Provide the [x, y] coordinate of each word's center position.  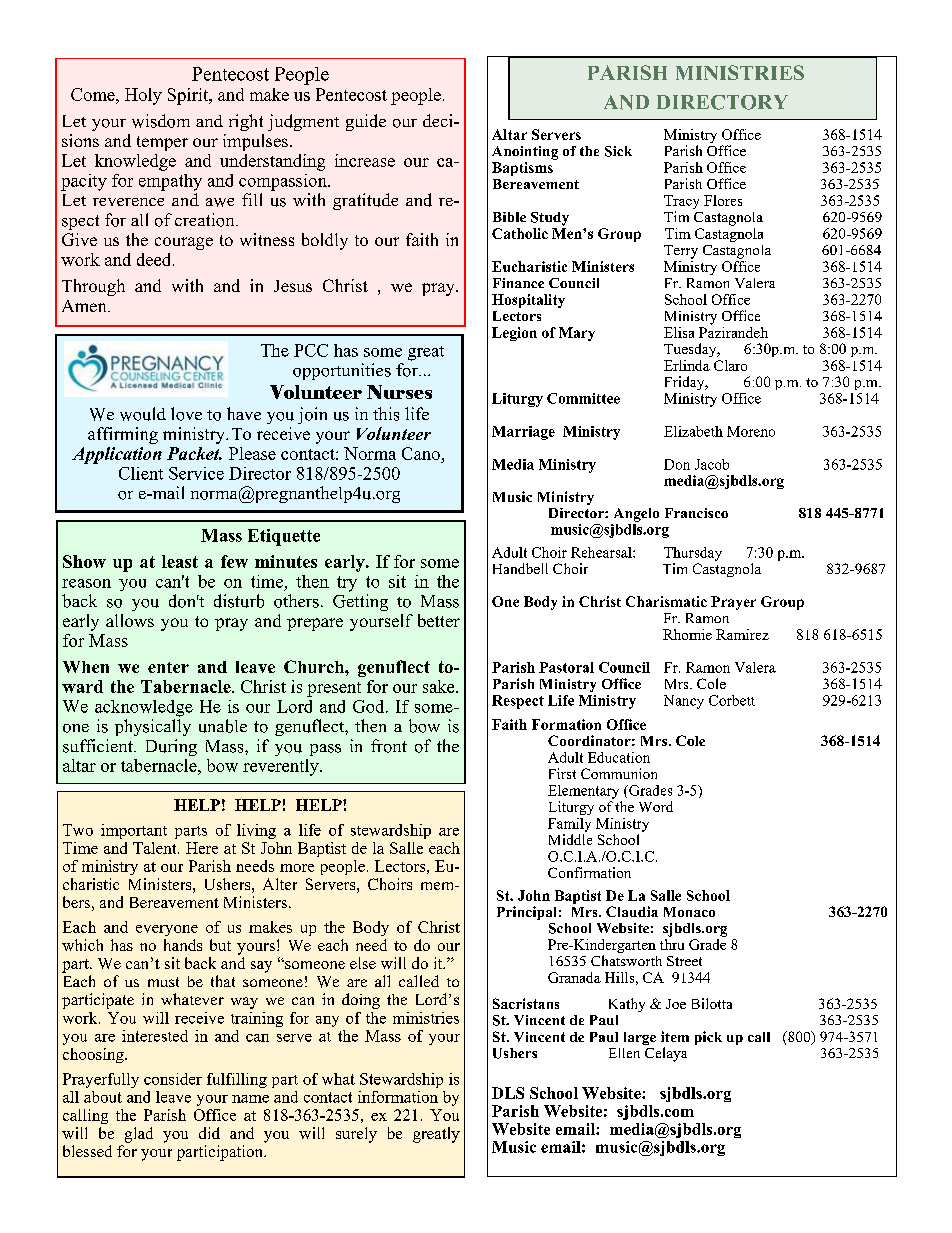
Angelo [636, 515]
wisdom [161, 121]
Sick [618, 151]
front [389, 746]
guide [366, 122]
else [363, 963]
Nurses [399, 392]
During [171, 747]
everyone [167, 930]
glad [139, 1135]
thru [672, 943]
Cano [421, 453]
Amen [85, 306]
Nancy [684, 702]
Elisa [679, 332]
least [180, 561]
